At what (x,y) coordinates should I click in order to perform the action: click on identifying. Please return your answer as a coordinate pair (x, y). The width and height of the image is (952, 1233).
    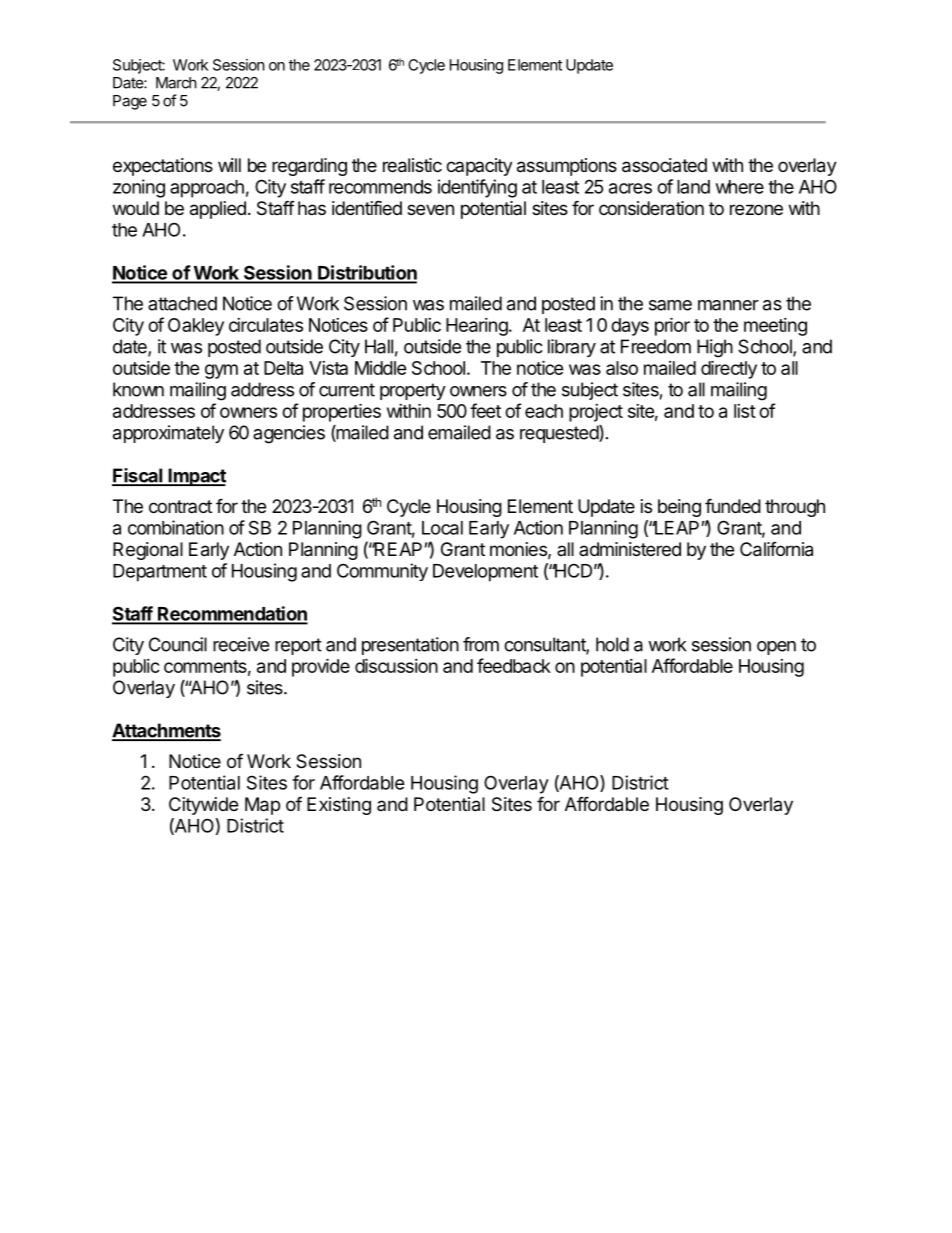
    Looking at the image, I should click on (477, 188).
